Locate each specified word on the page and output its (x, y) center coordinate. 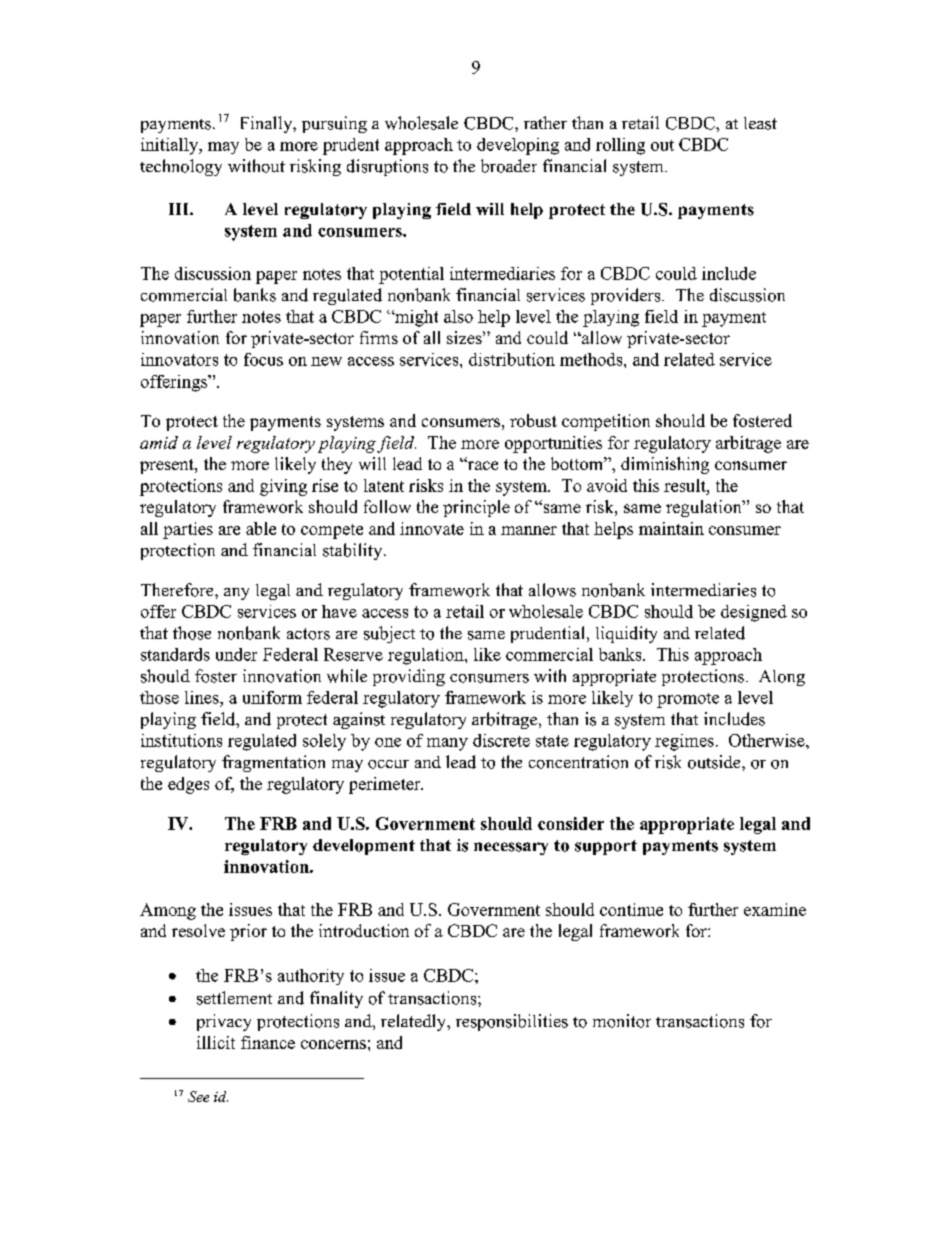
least (760, 123)
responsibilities (512, 1022)
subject (389, 634)
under (236, 654)
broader (509, 166)
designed (754, 613)
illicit (216, 1042)
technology (181, 167)
